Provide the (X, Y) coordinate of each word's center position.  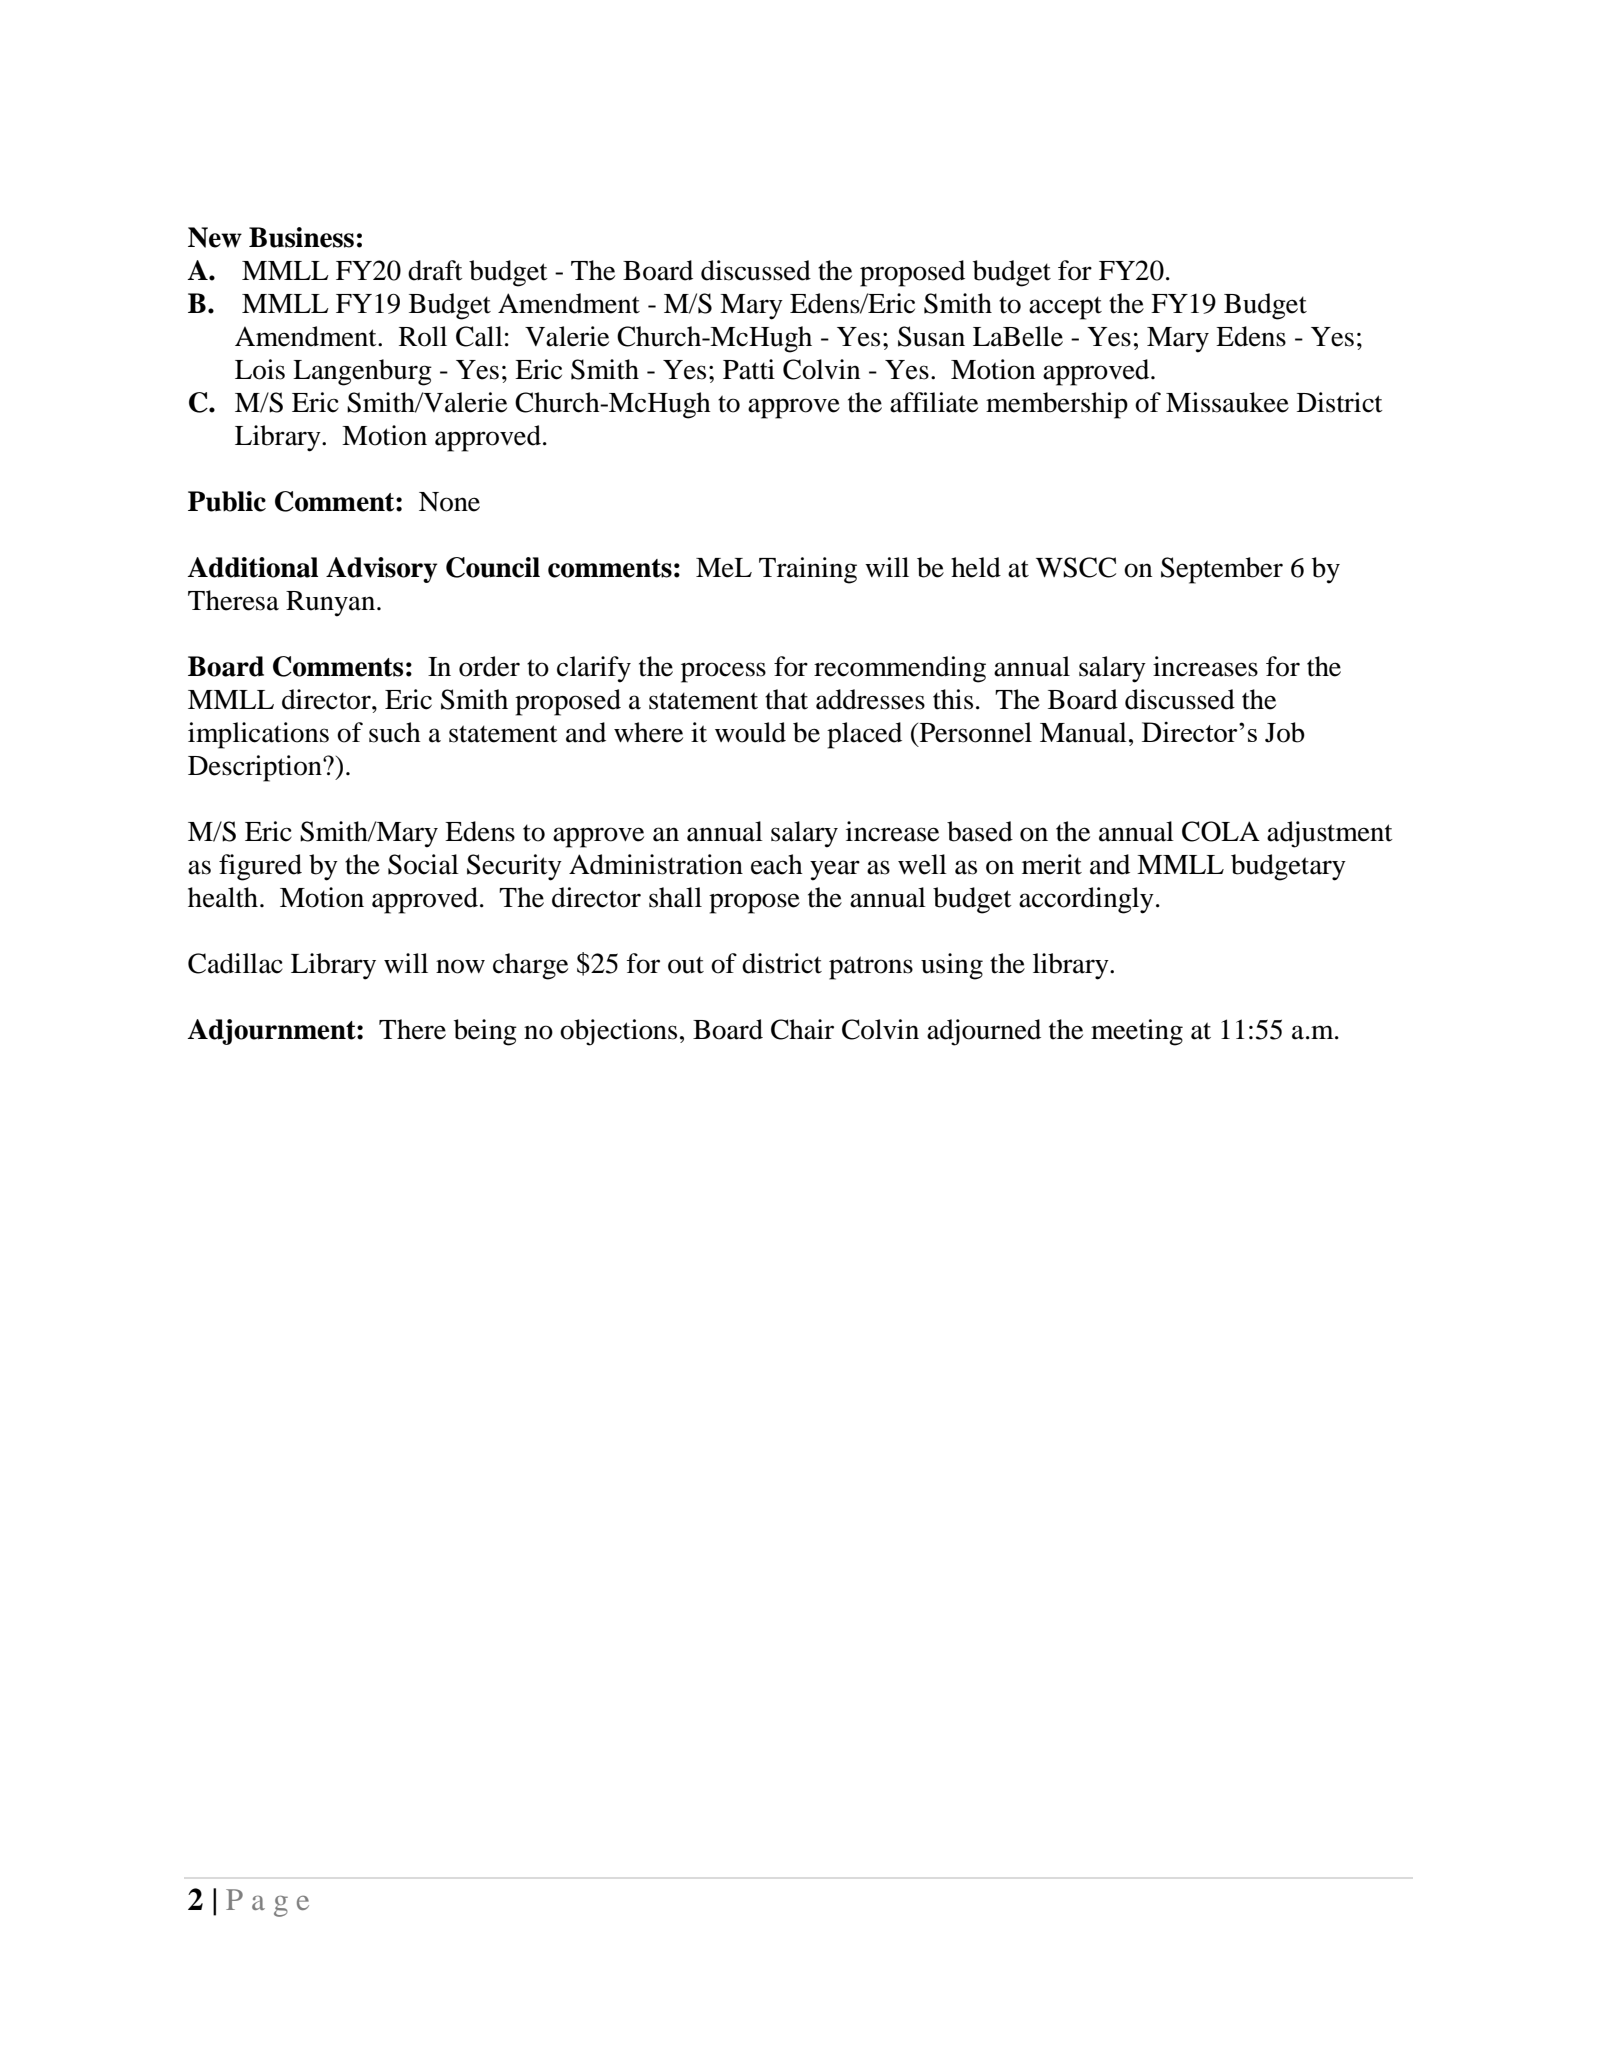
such (395, 732)
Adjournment (273, 1032)
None (449, 502)
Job (1285, 732)
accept (1065, 308)
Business (301, 237)
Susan (931, 336)
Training (808, 570)
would (750, 732)
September (1222, 570)
